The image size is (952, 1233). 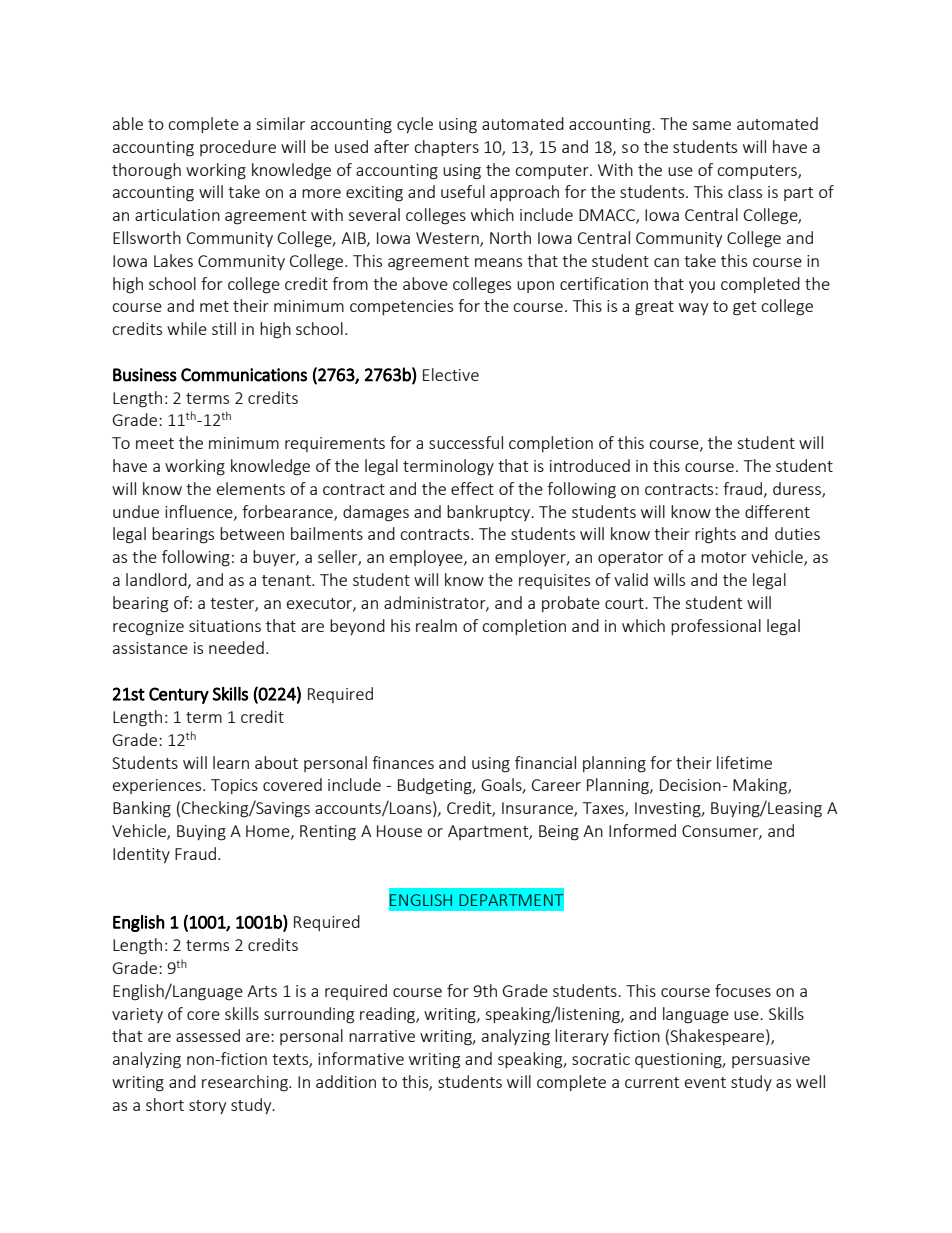 I want to click on chapters, so click(x=446, y=148).
